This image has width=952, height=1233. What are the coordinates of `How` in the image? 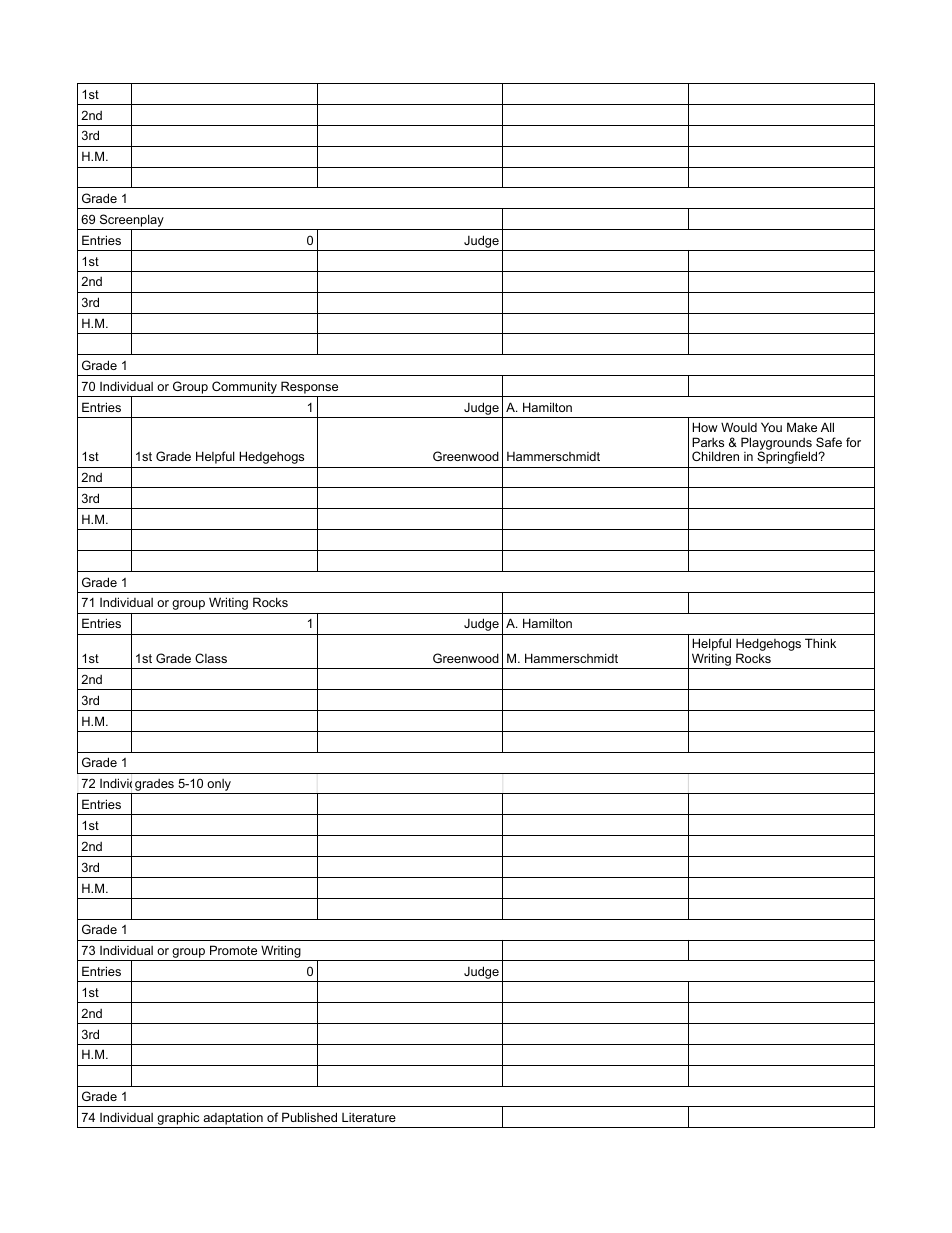 It's located at (705, 427).
